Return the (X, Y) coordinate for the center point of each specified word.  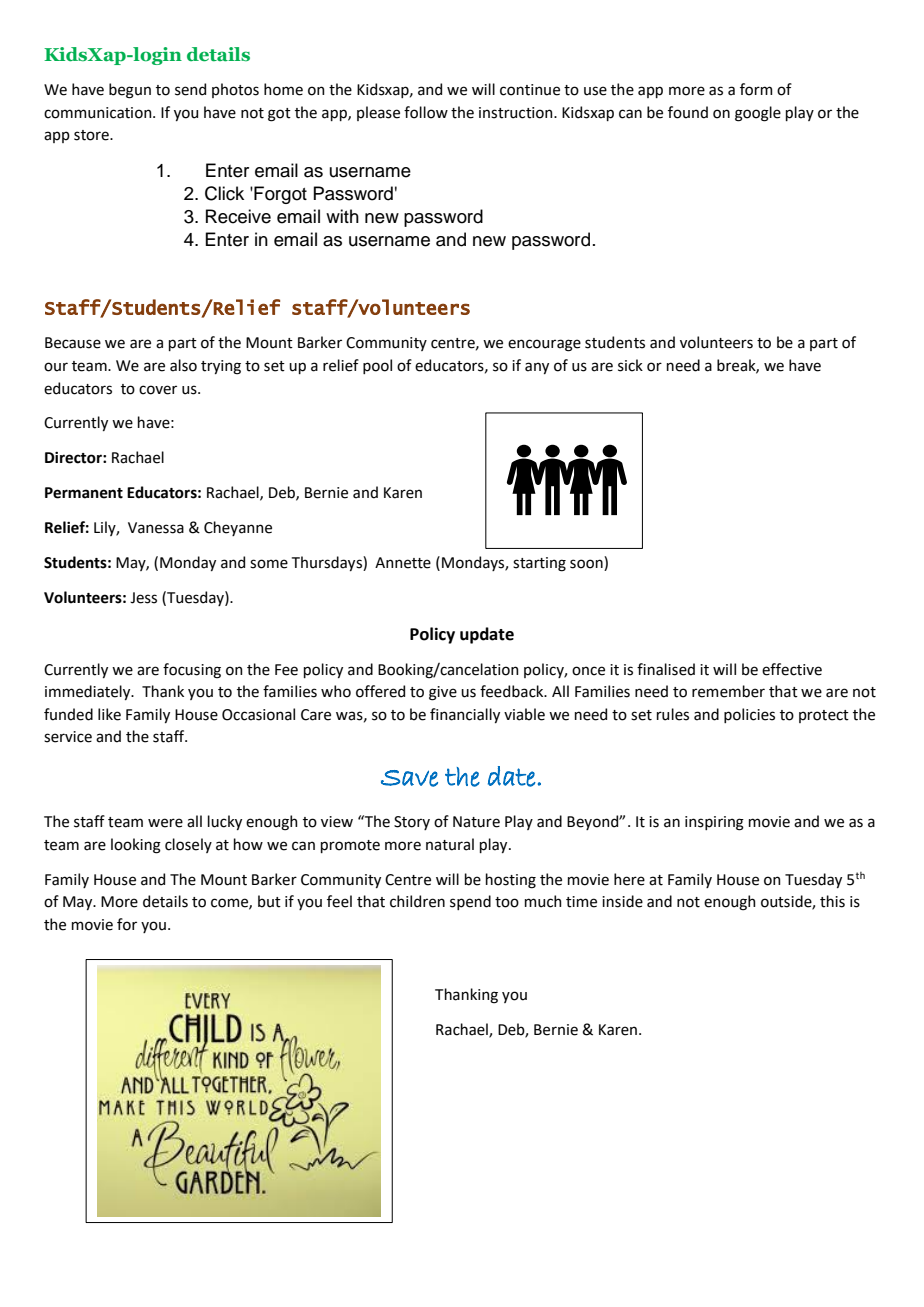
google (758, 114)
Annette (403, 563)
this (832, 901)
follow (426, 112)
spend (470, 902)
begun (130, 91)
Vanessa (156, 528)
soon (587, 565)
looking (136, 846)
